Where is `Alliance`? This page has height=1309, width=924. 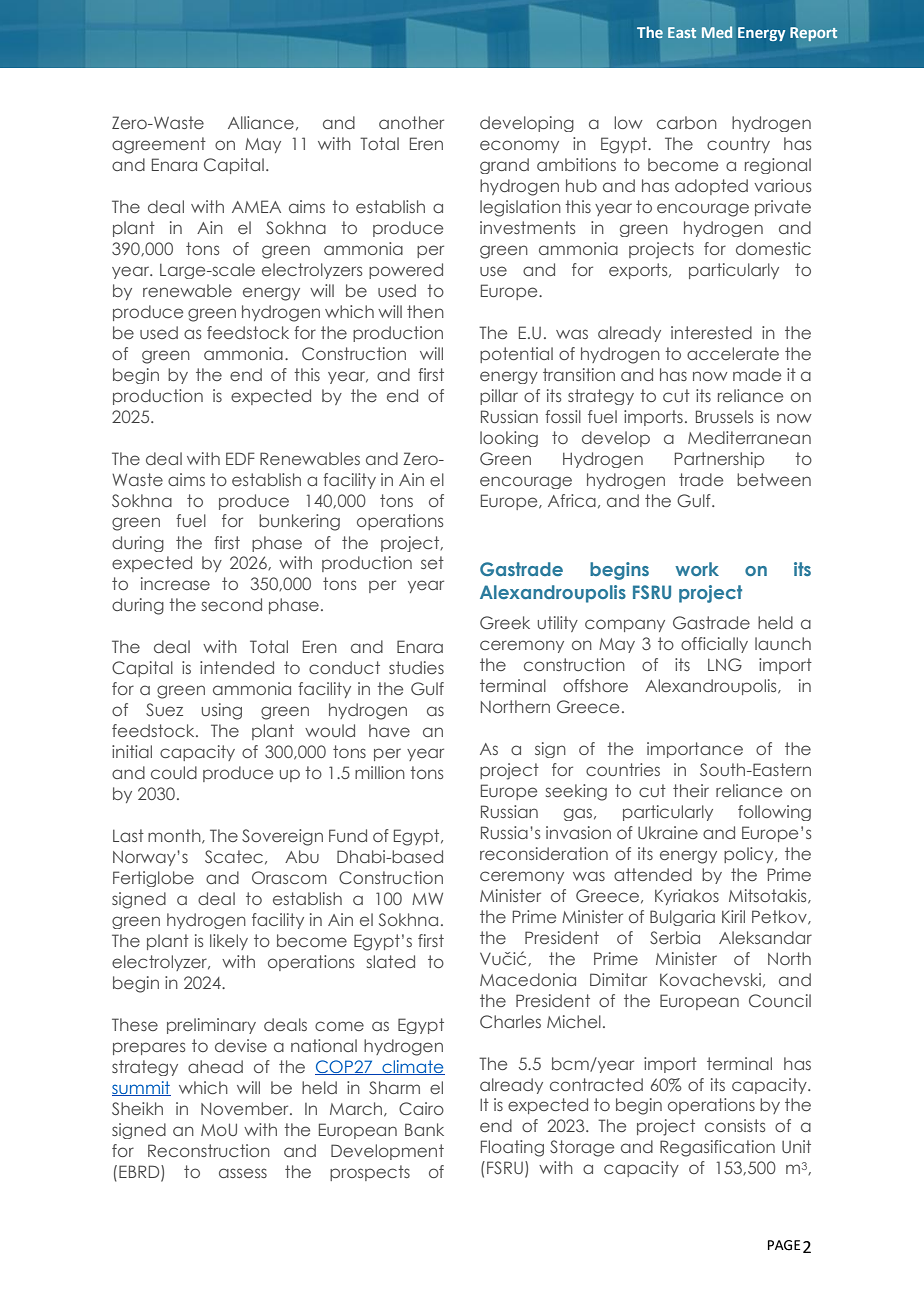
Alliance is located at coordinates (261, 122).
